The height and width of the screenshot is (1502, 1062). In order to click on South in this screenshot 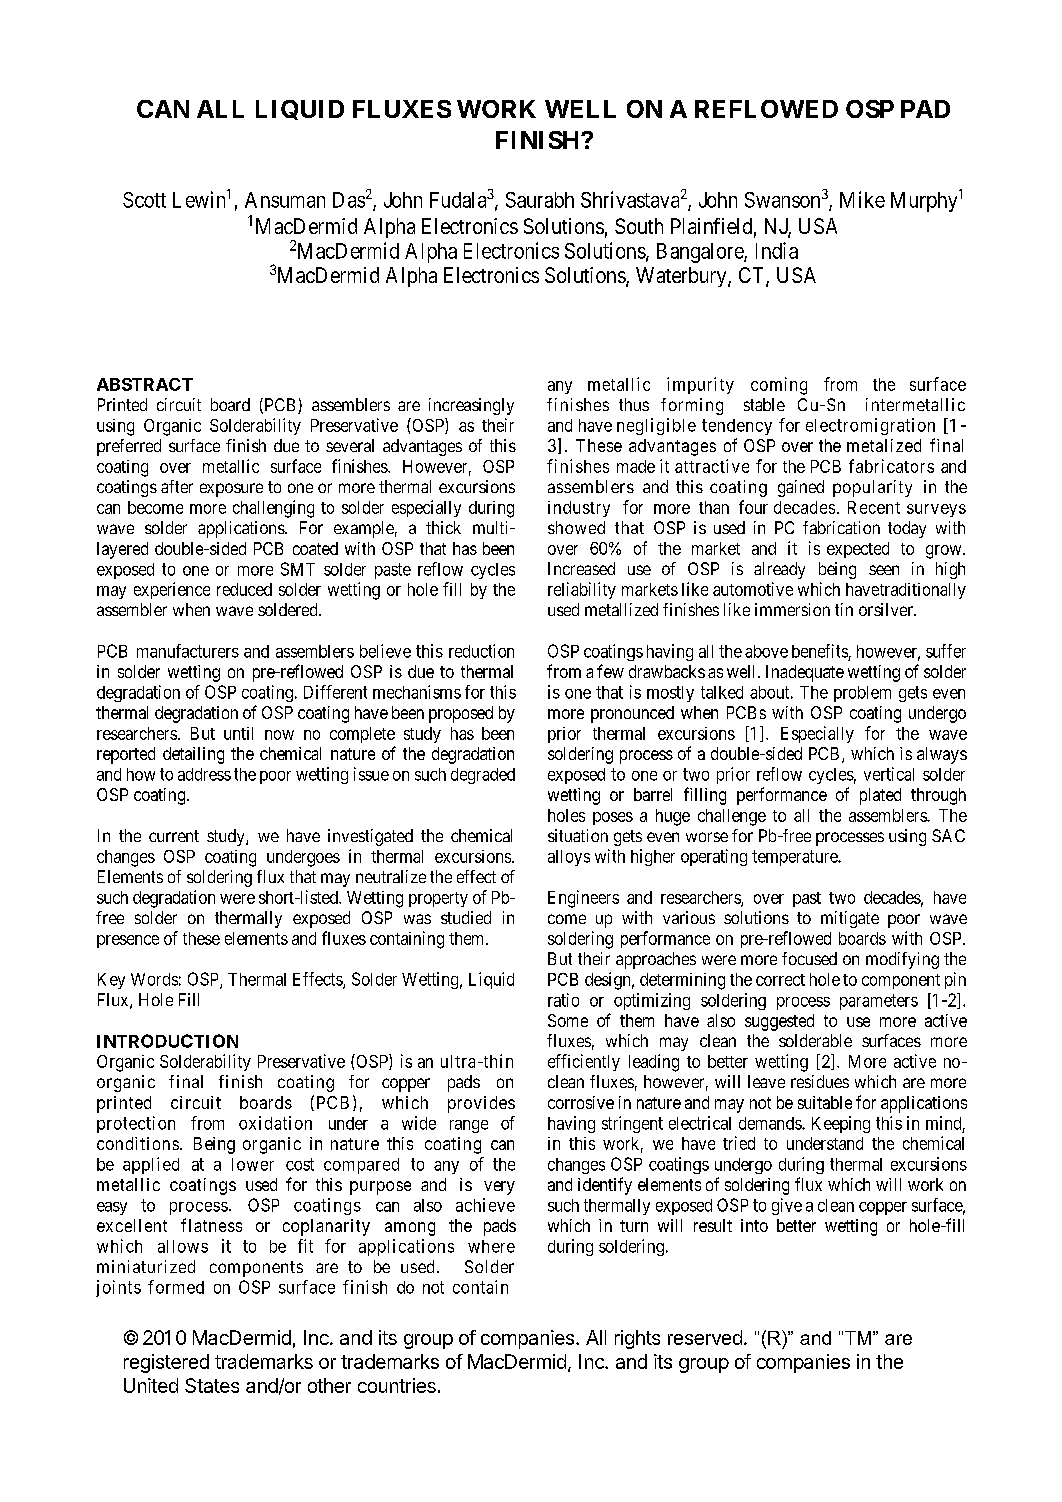, I will do `click(639, 226)`.
